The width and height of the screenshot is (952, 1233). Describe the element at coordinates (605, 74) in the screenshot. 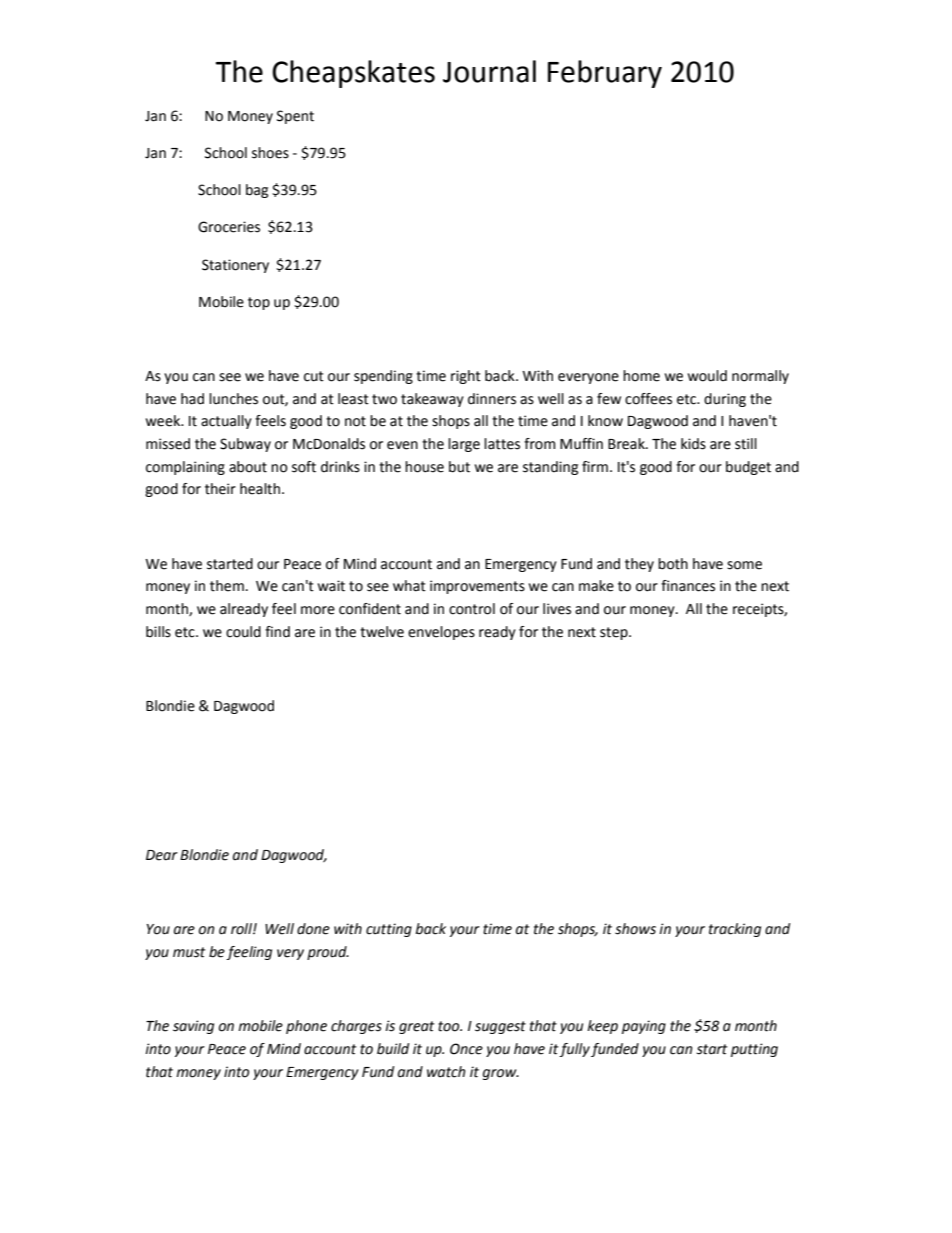

I see `February` at that location.
